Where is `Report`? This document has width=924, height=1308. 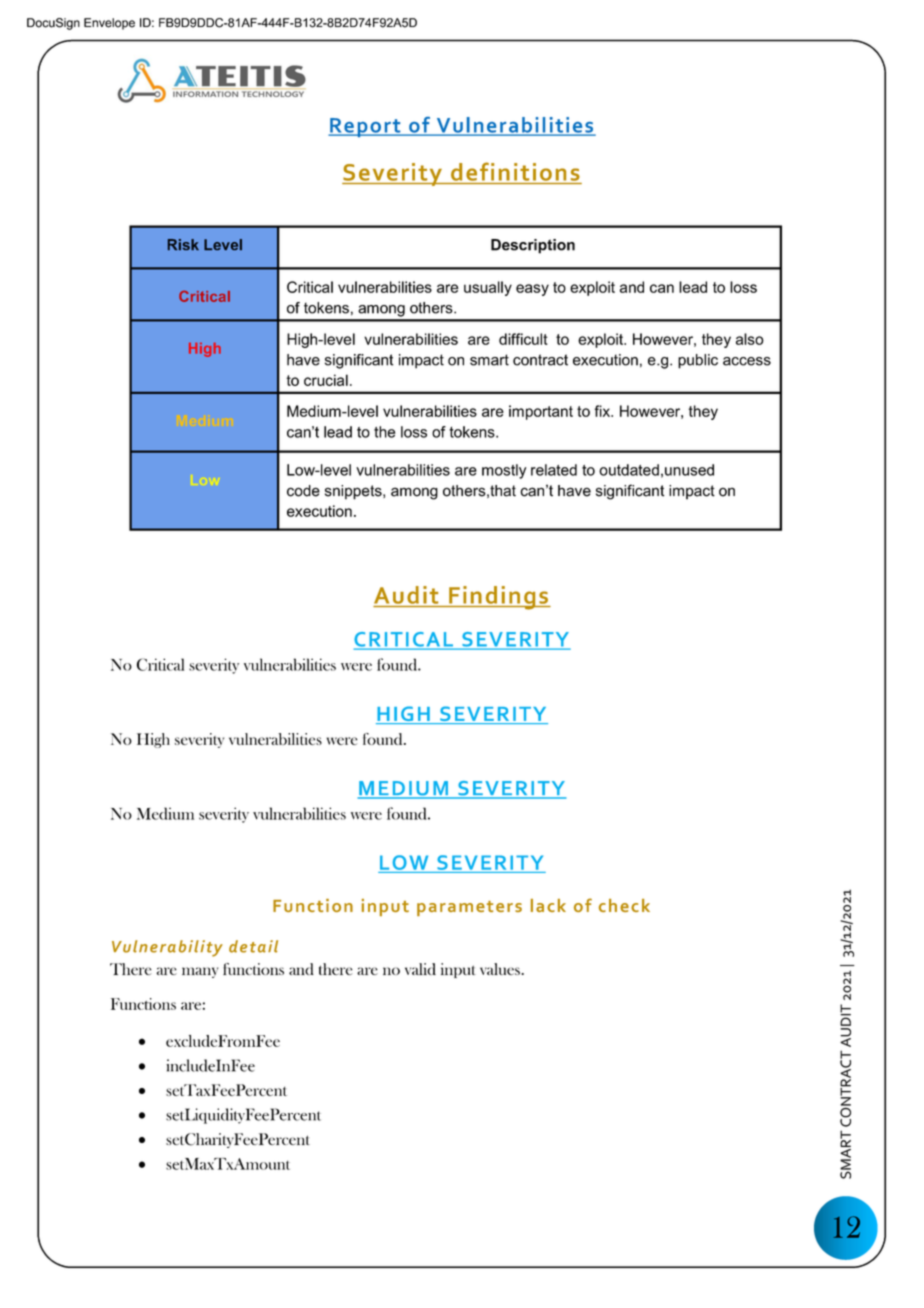 Report is located at coordinates (365, 127).
